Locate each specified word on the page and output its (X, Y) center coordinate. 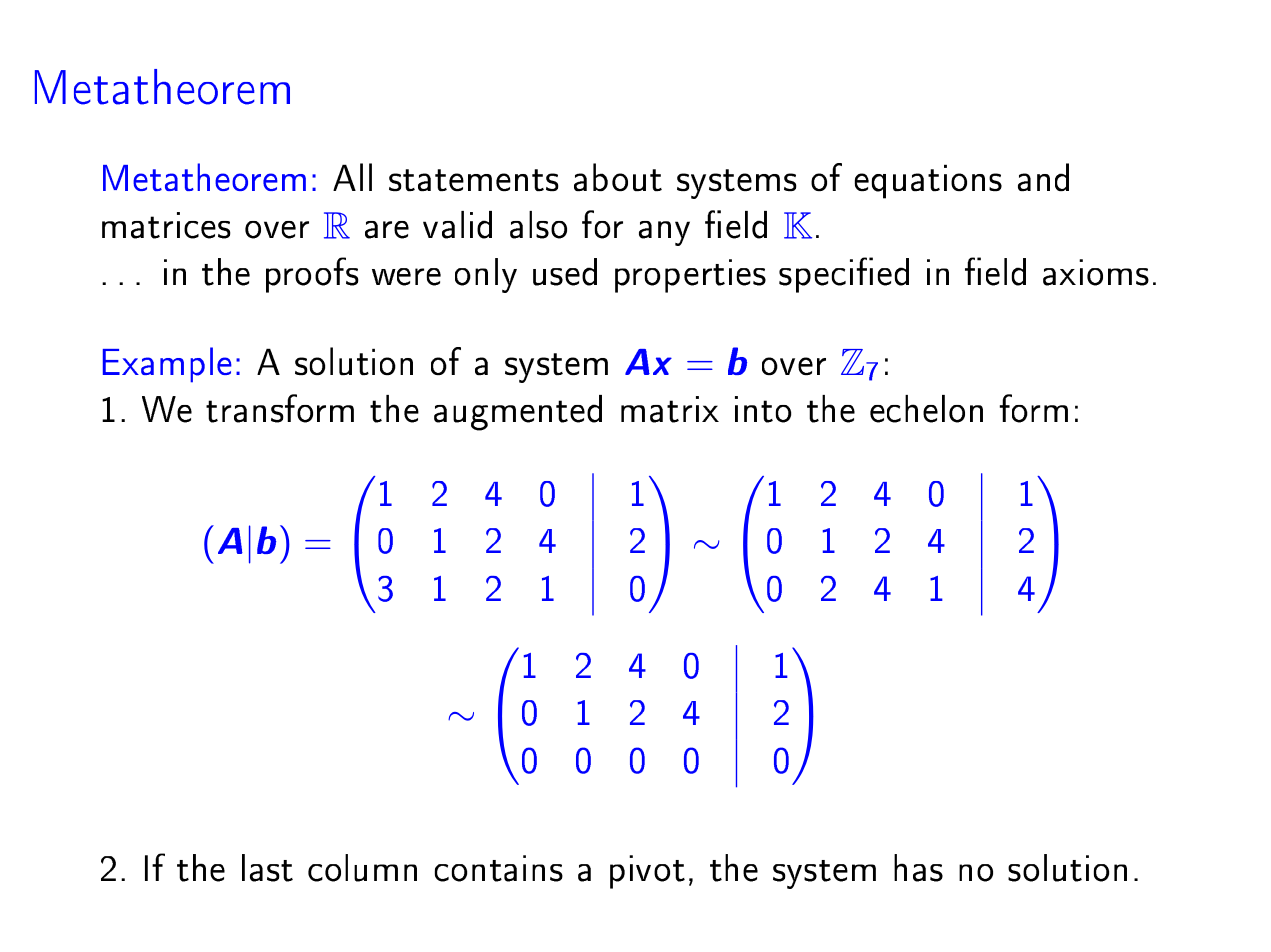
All (352, 177)
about (618, 177)
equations (928, 181)
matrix (670, 409)
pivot (647, 872)
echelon (926, 409)
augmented (518, 413)
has (918, 868)
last (267, 868)
